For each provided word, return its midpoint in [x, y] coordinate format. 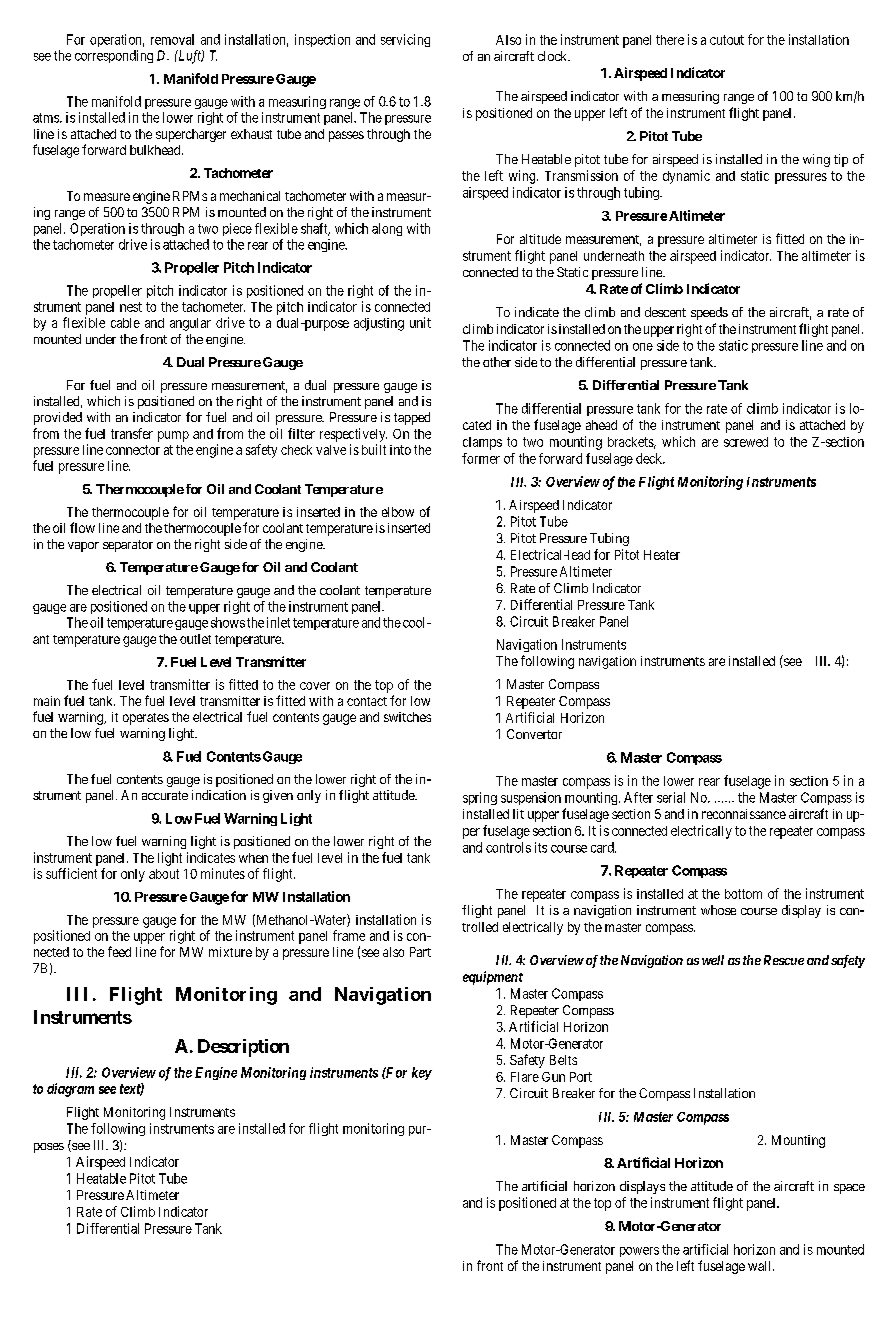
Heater [662, 555]
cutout [727, 40]
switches [407, 717]
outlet [195, 639]
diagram [70, 1090]
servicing [405, 40]
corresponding [114, 56]
